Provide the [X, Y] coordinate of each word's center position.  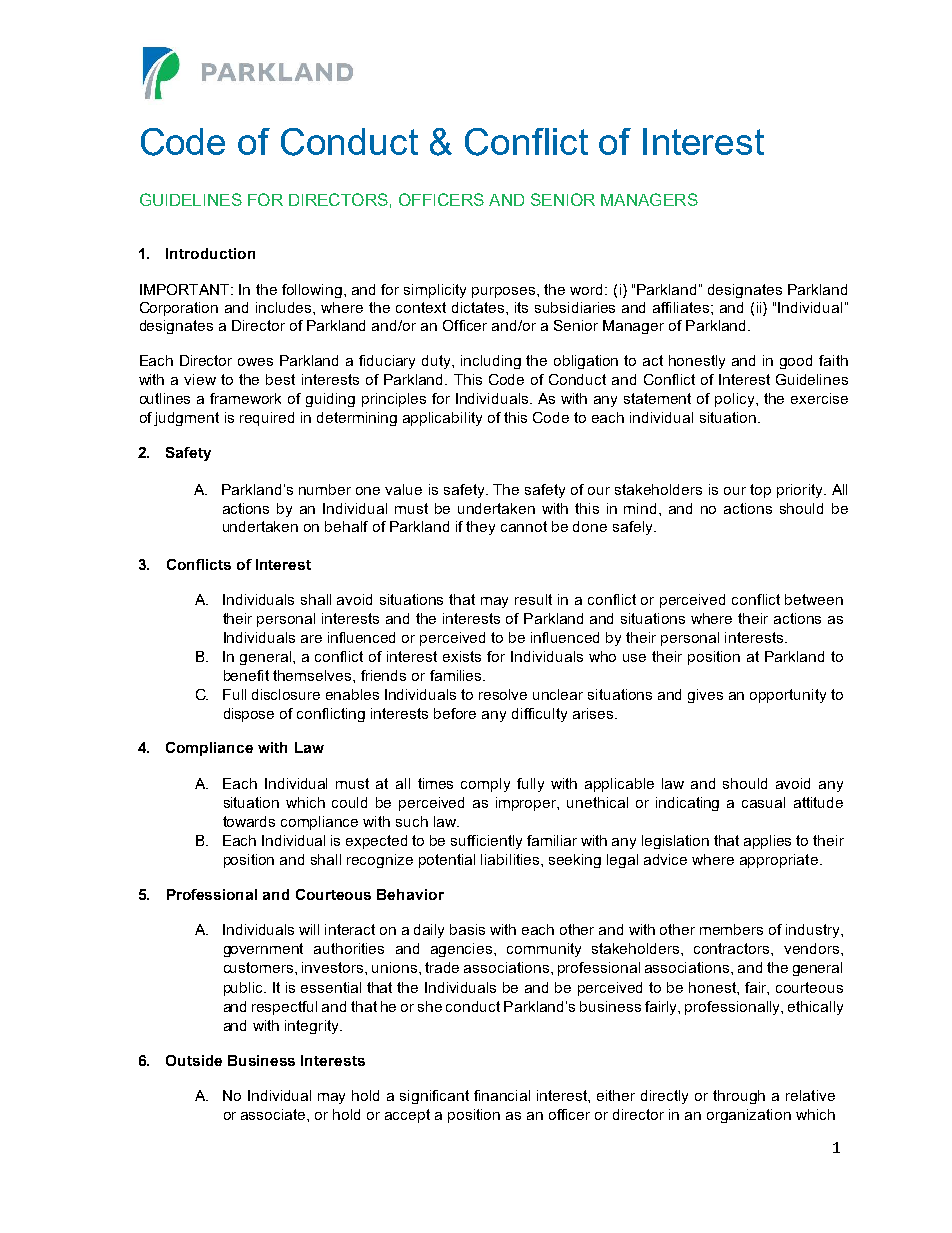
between [814, 599]
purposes [505, 292]
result [533, 599]
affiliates [682, 307]
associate [274, 1114]
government [263, 950]
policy [736, 400]
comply [485, 785]
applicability [442, 419]
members [731, 929]
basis [467, 929]
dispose [249, 715]
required [267, 419]
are [311, 639]
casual [763, 802]
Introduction [210, 253]
